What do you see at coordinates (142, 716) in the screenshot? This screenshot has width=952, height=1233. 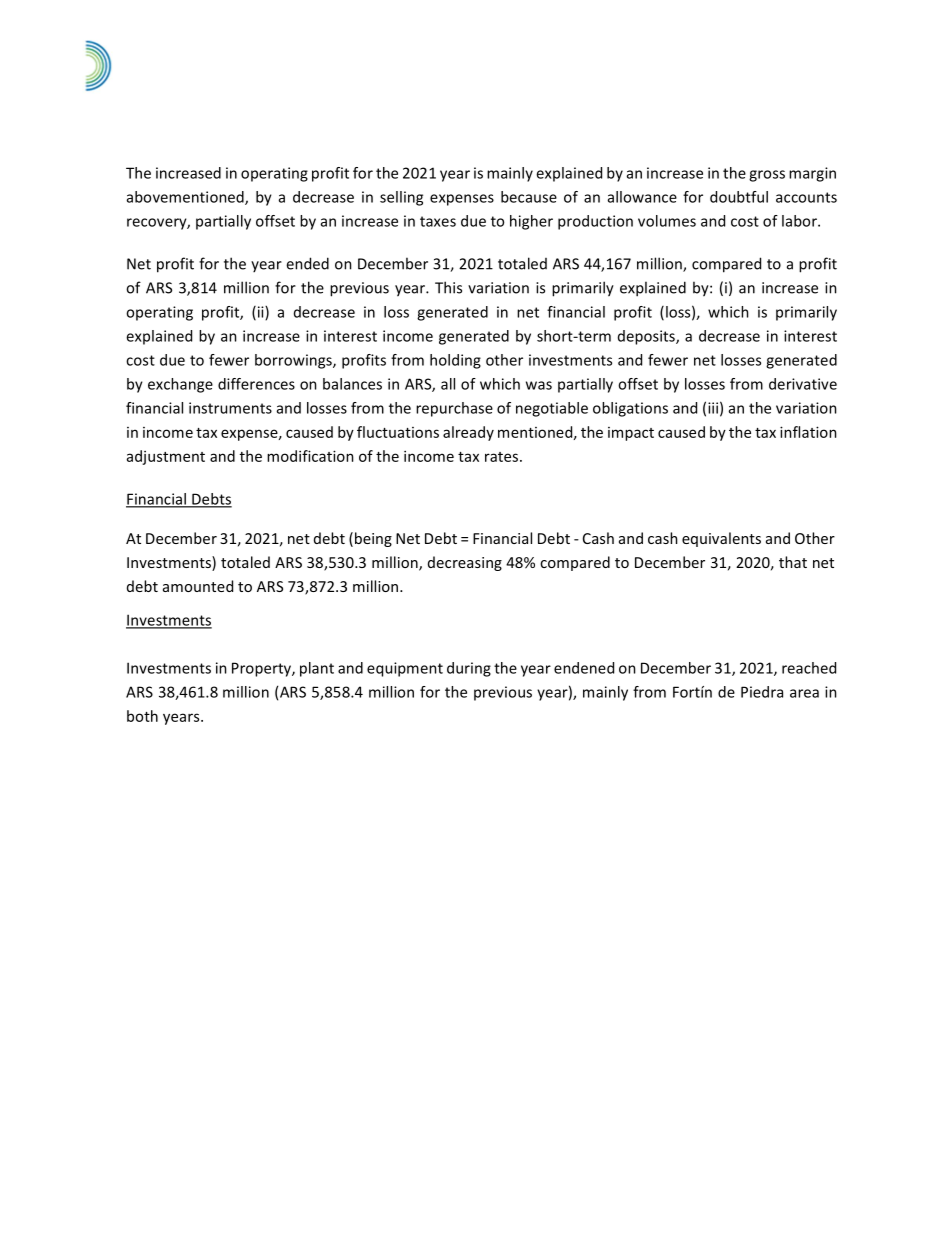 I see `both` at bounding box center [142, 716].
